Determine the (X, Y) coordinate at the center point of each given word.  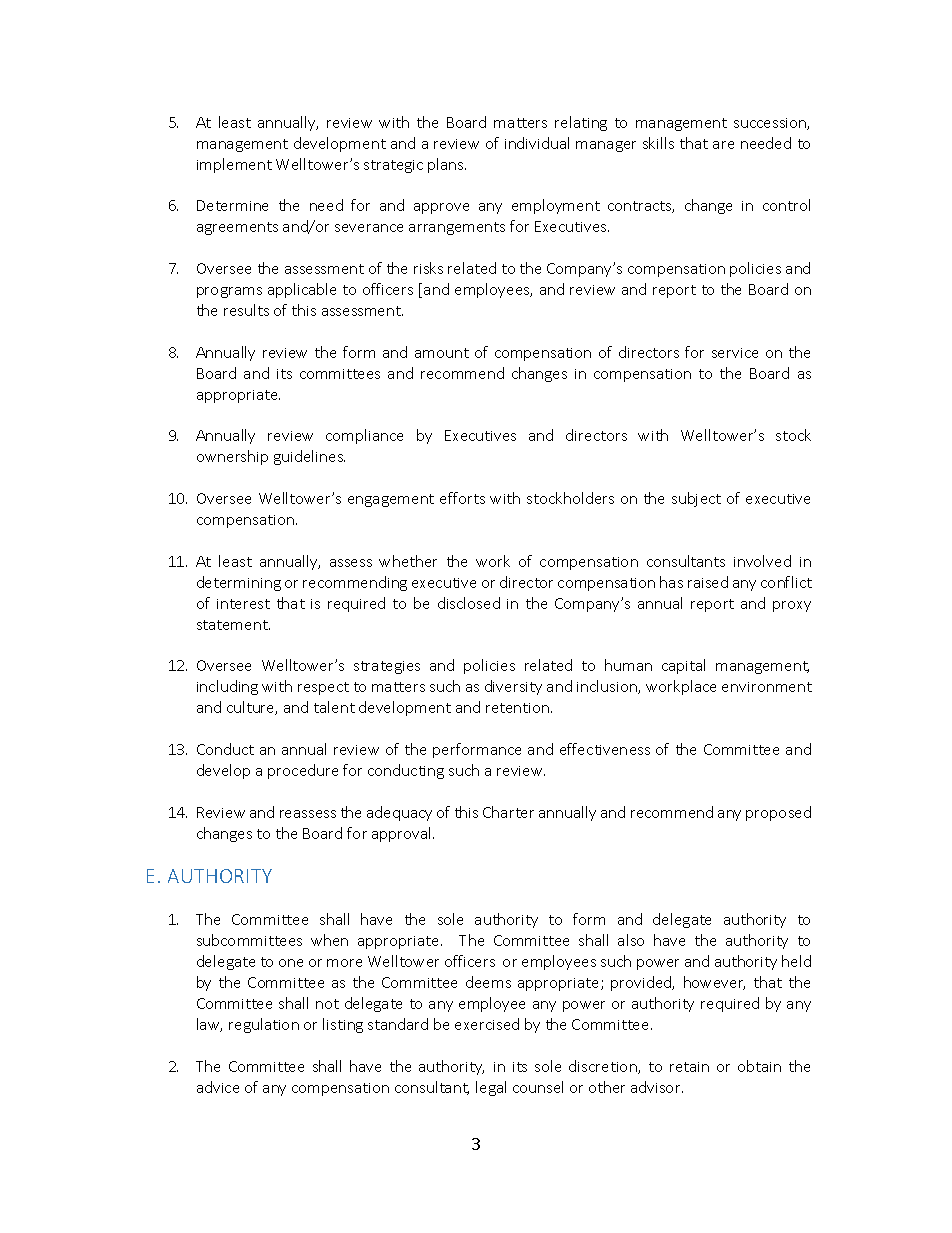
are (723, 145)
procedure (303, 771)
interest (243, 604)
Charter (508, 812)
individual (537, 143)
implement (234, 165)
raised (708, 582)
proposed (778, 813)
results (246, 310)
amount (442, 353)
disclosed (469, 603)
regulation (264, 1025)
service (735, 353)
